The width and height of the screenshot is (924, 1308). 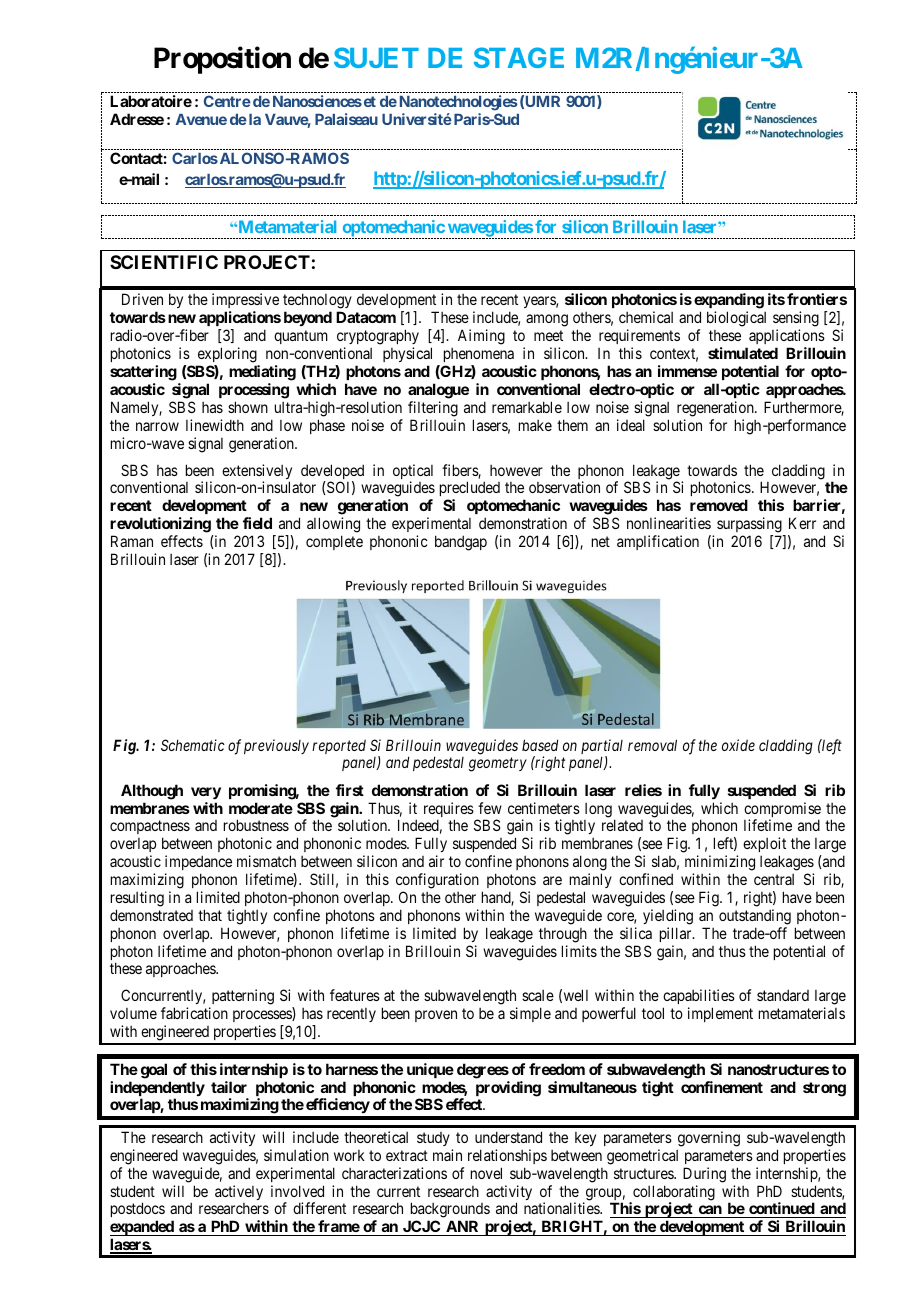 What do you see at coordinates (729, 302) in the screenshot?
I see `expanding` at bounding box center [729, 302].
